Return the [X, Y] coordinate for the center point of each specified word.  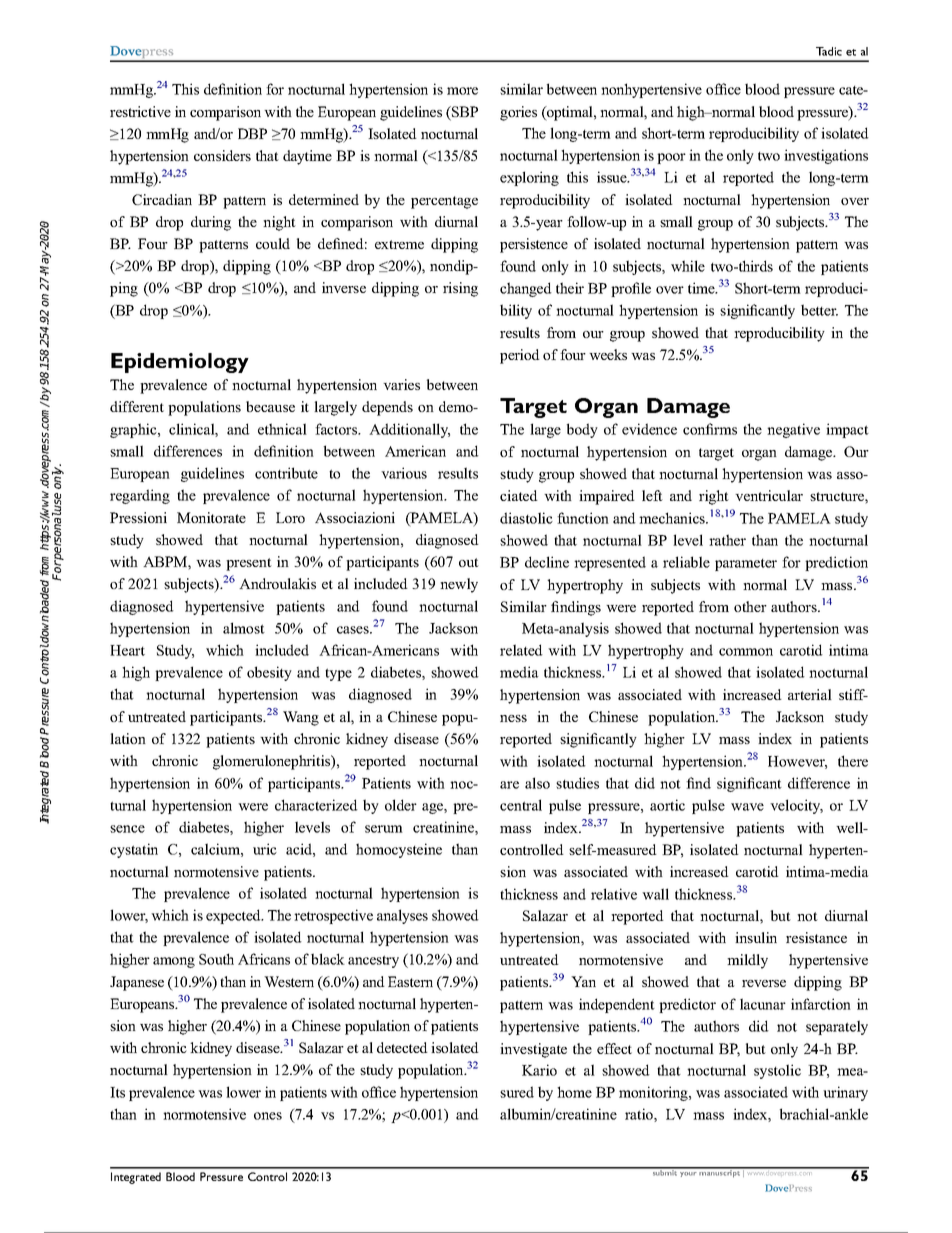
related [521, 650]
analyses [402, 916]
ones [268, 1116]
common [746, 652]
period [520, 356]
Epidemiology [180, 363]
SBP [464, 113]
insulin [756, 937]
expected [234, 916]
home [574, 1092]
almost [244, 628]
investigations [826, 156]
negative [793, 430]
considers [222, 155]
